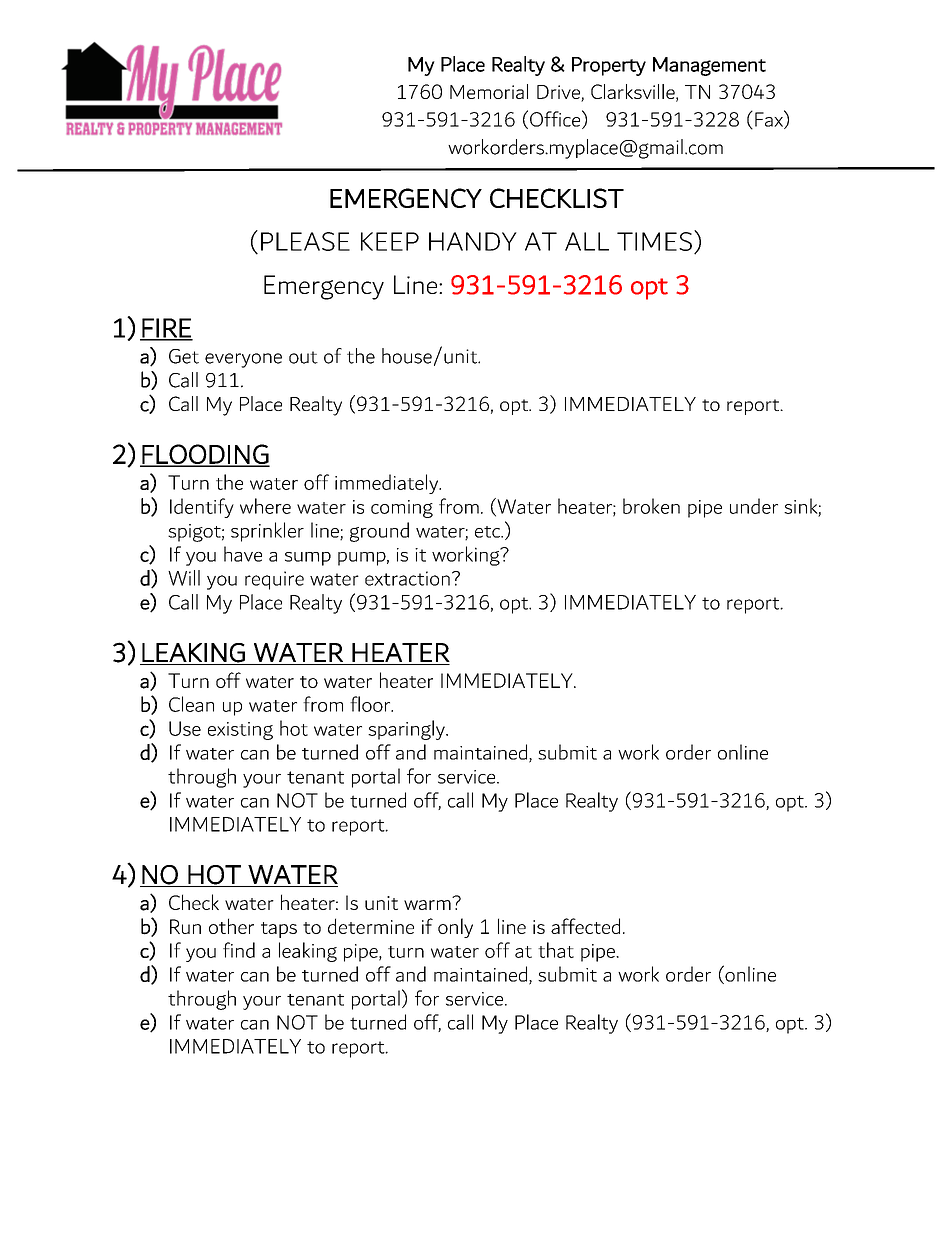  I want to click on PLEASE, so click(305, 241).
